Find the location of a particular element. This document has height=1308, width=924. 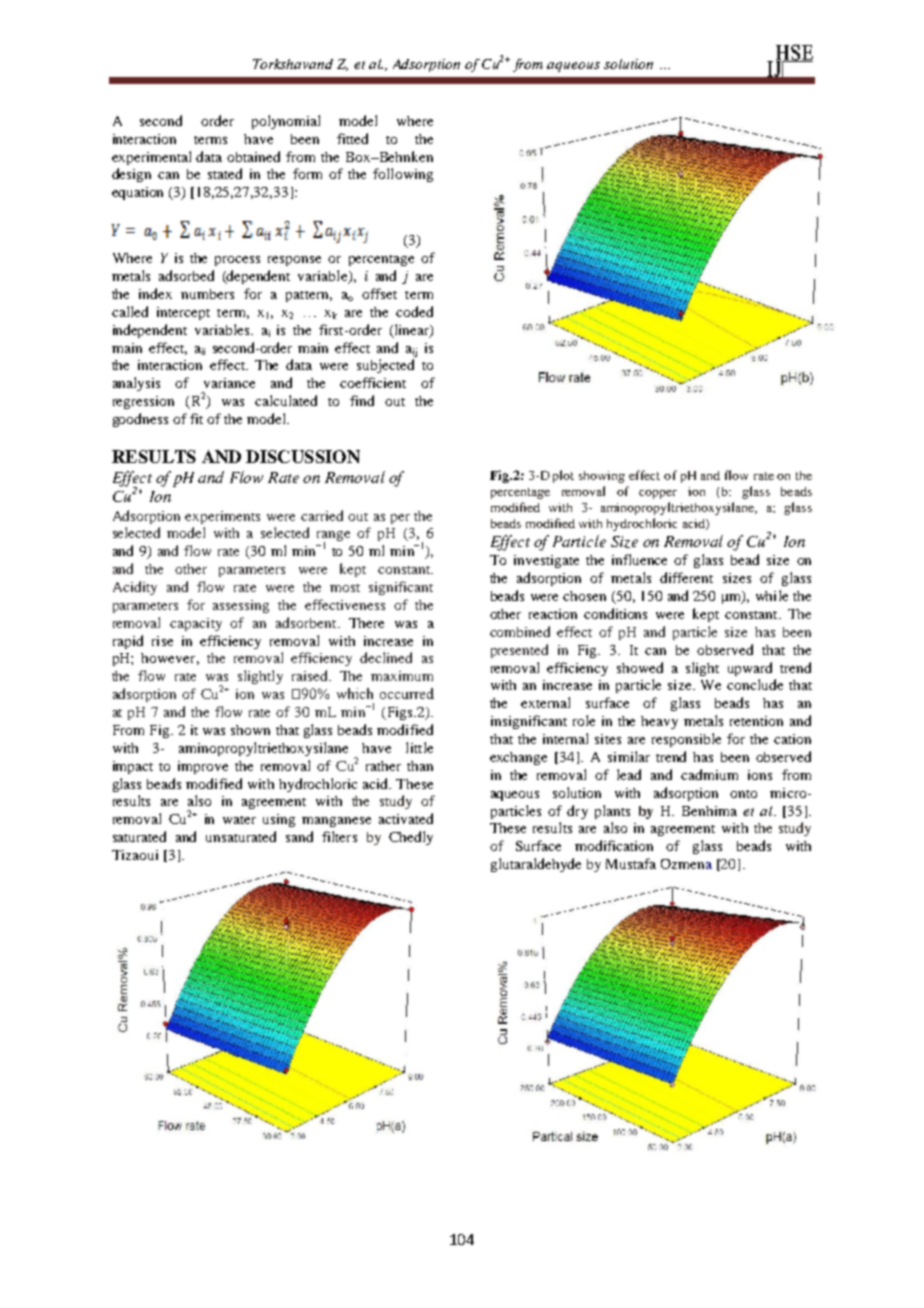

linear is located at coordinates (411, 330).
